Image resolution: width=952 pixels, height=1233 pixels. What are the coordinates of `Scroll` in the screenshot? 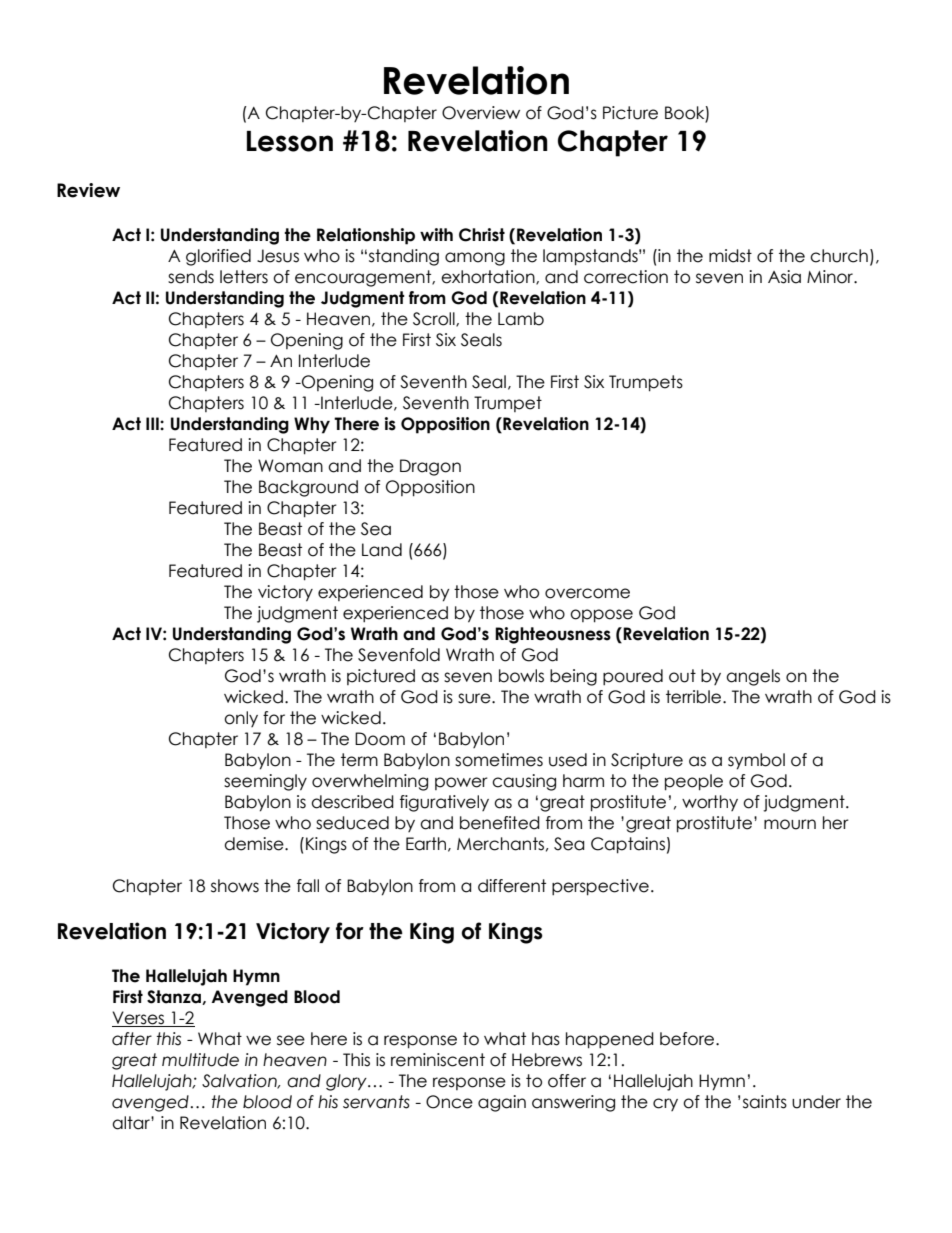 It's located at (435, 319).
